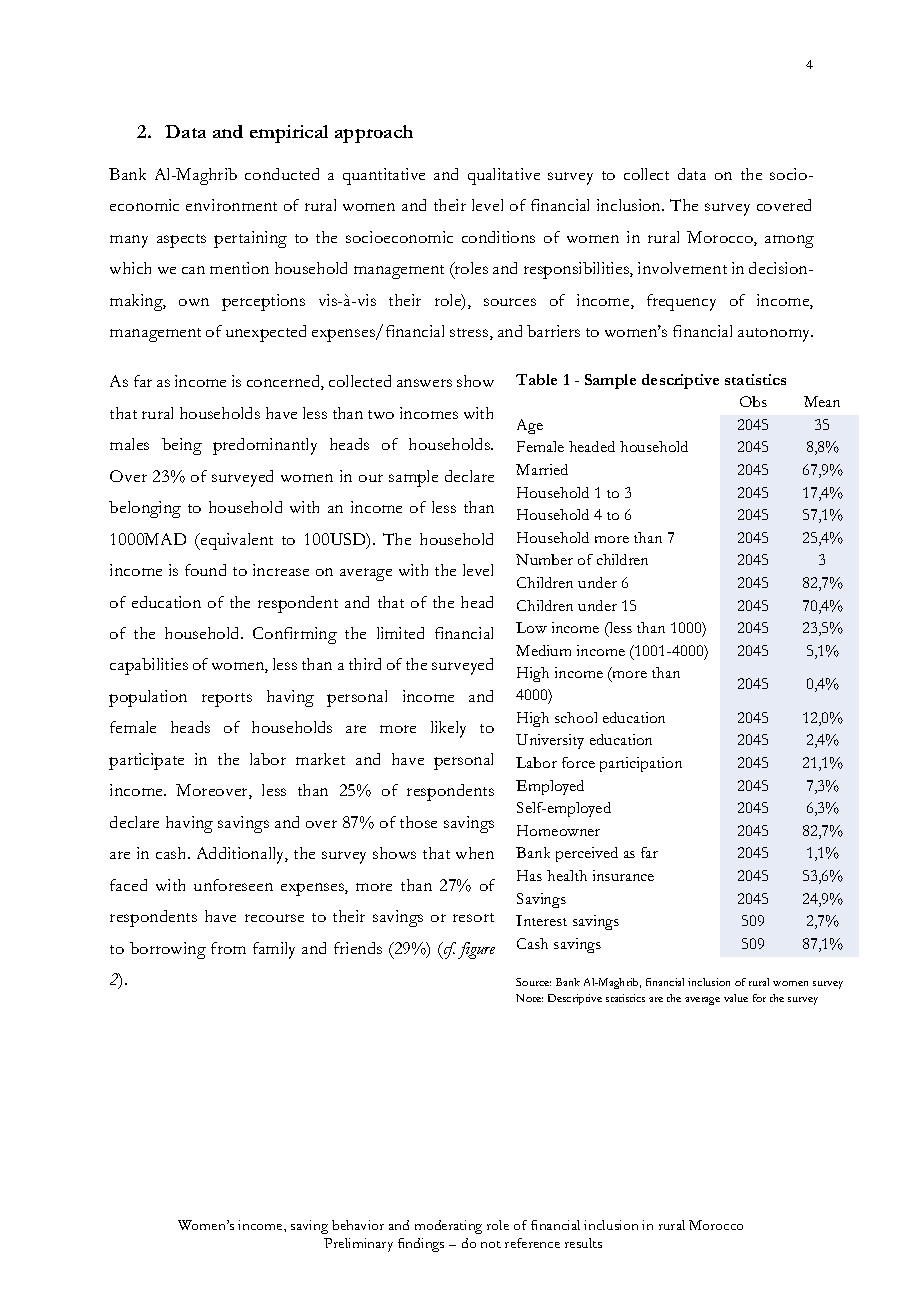 This page has width=924, height=1308. Describe the element at coordinates (424, 383) in the page. I see `answers` at that location.
